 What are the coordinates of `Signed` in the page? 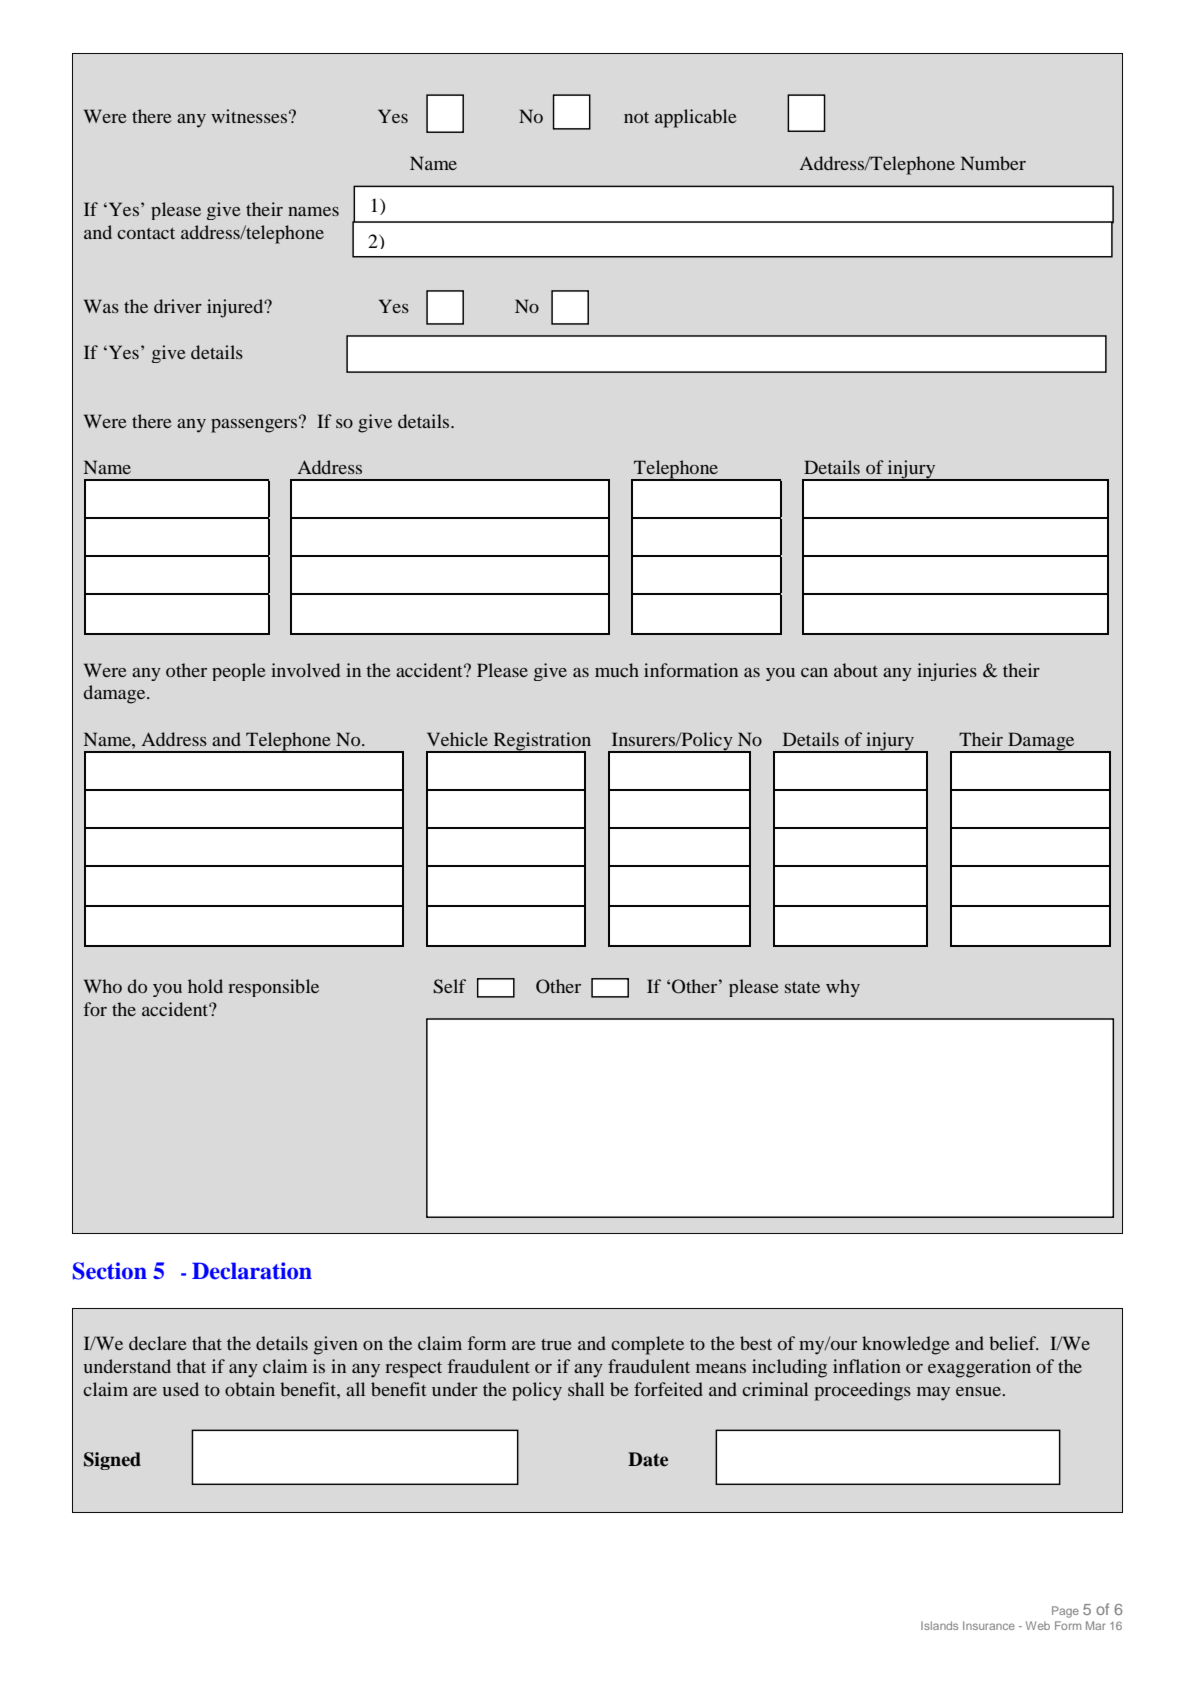 It's located at (112, 1461).
